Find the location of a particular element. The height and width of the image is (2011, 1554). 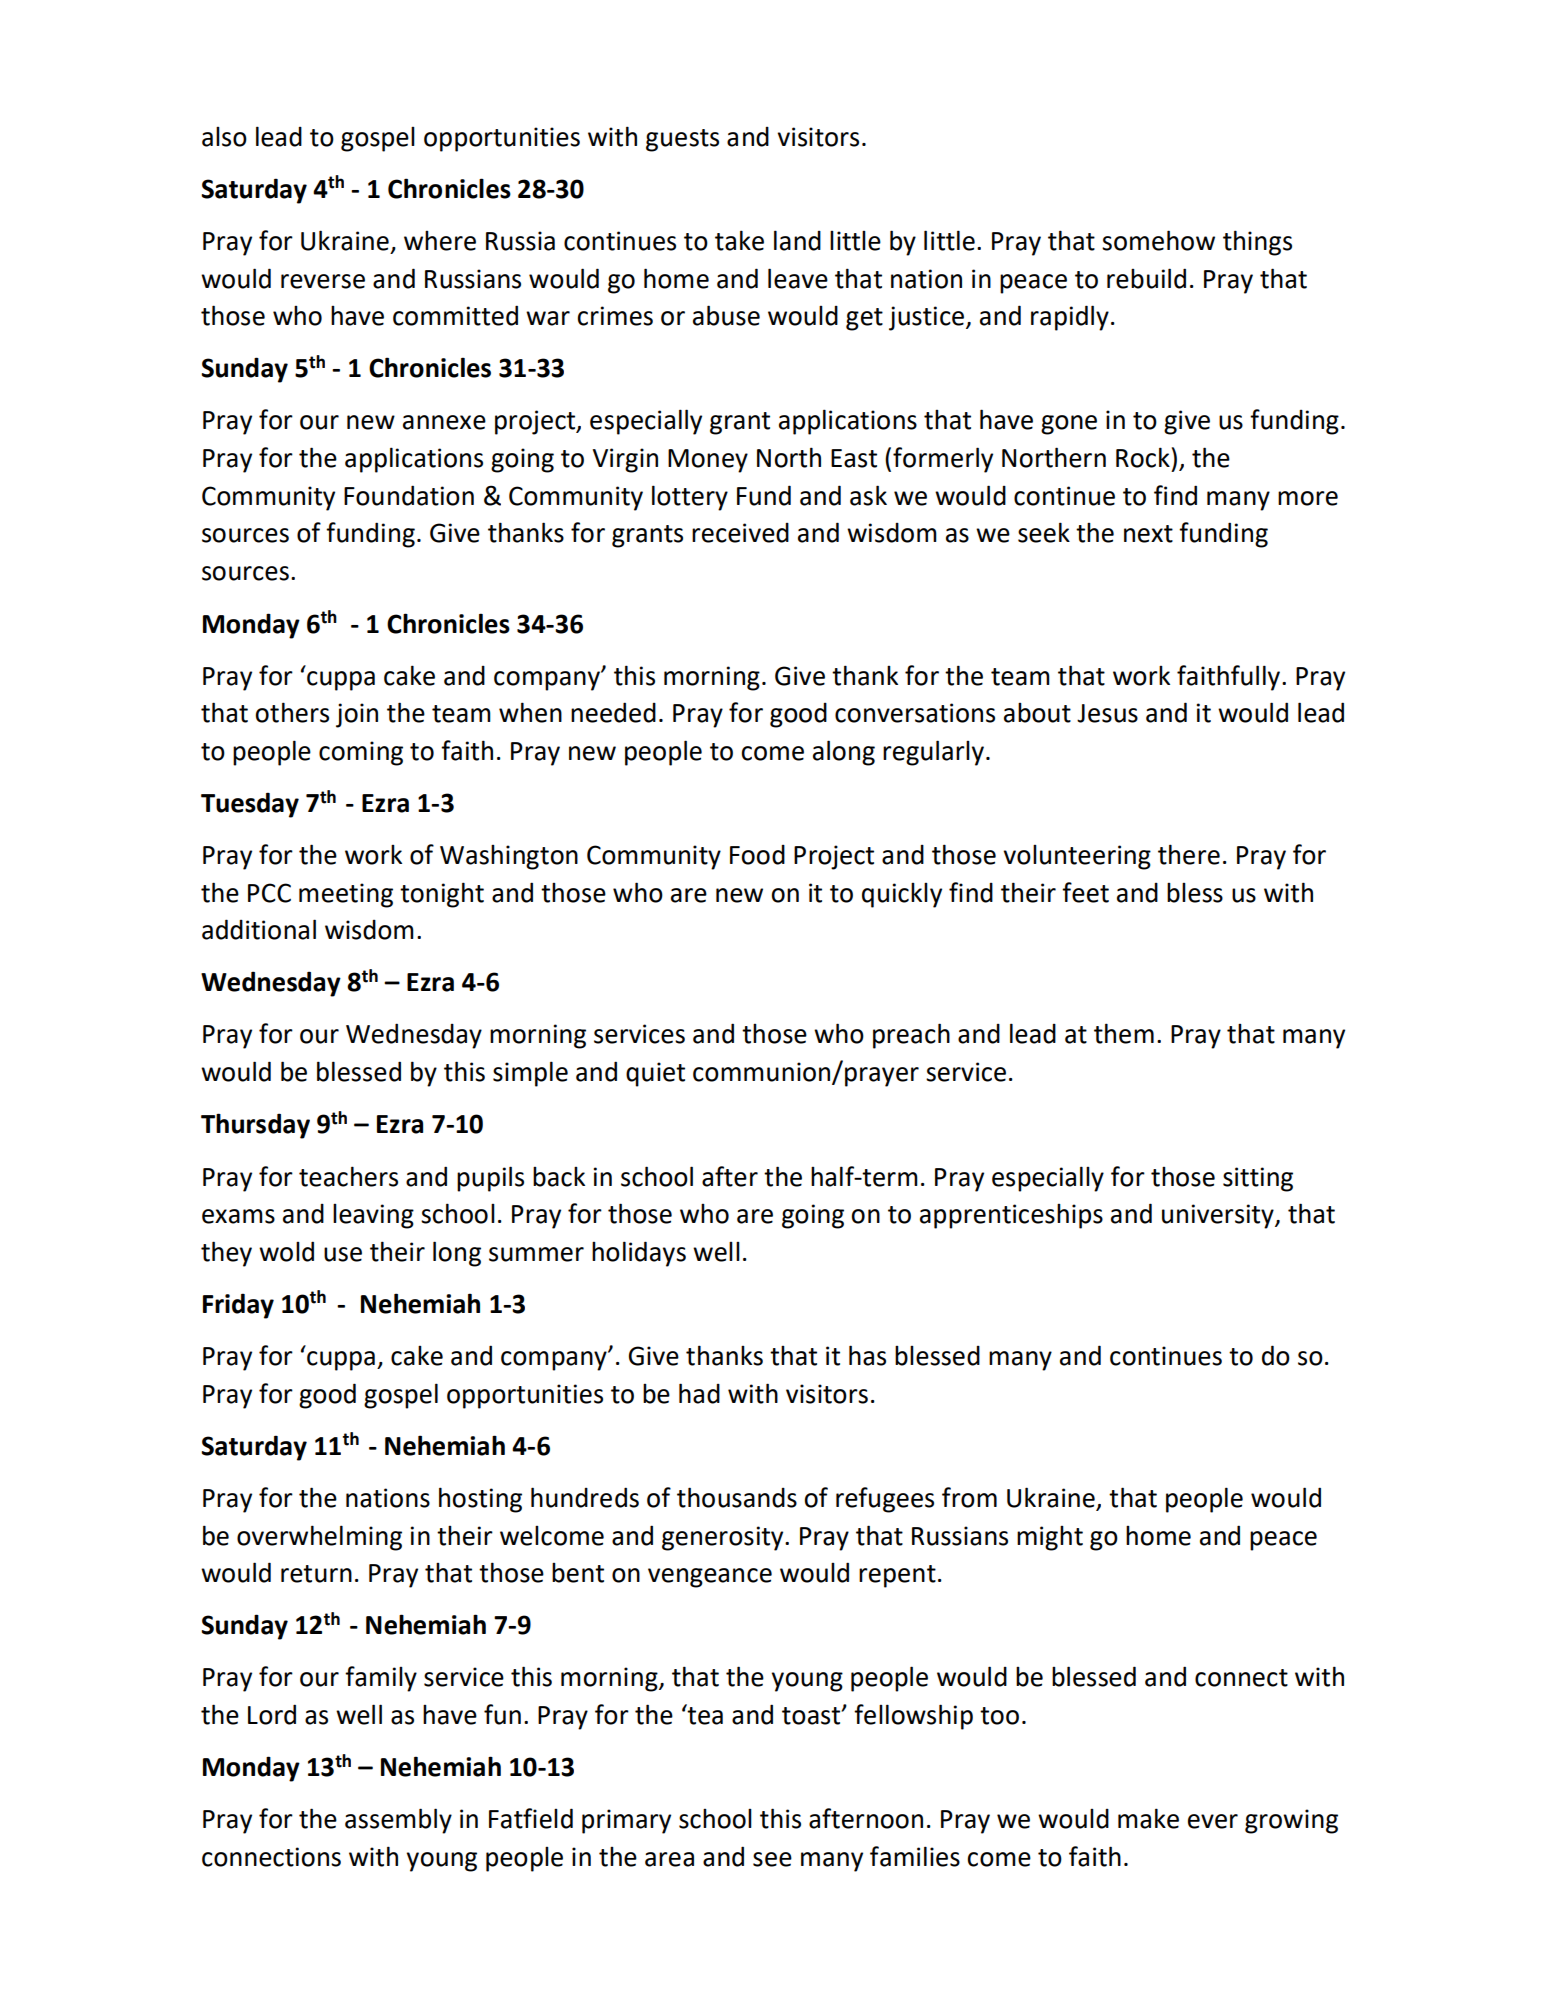

Foundation is located at coordinates (409, 495).
